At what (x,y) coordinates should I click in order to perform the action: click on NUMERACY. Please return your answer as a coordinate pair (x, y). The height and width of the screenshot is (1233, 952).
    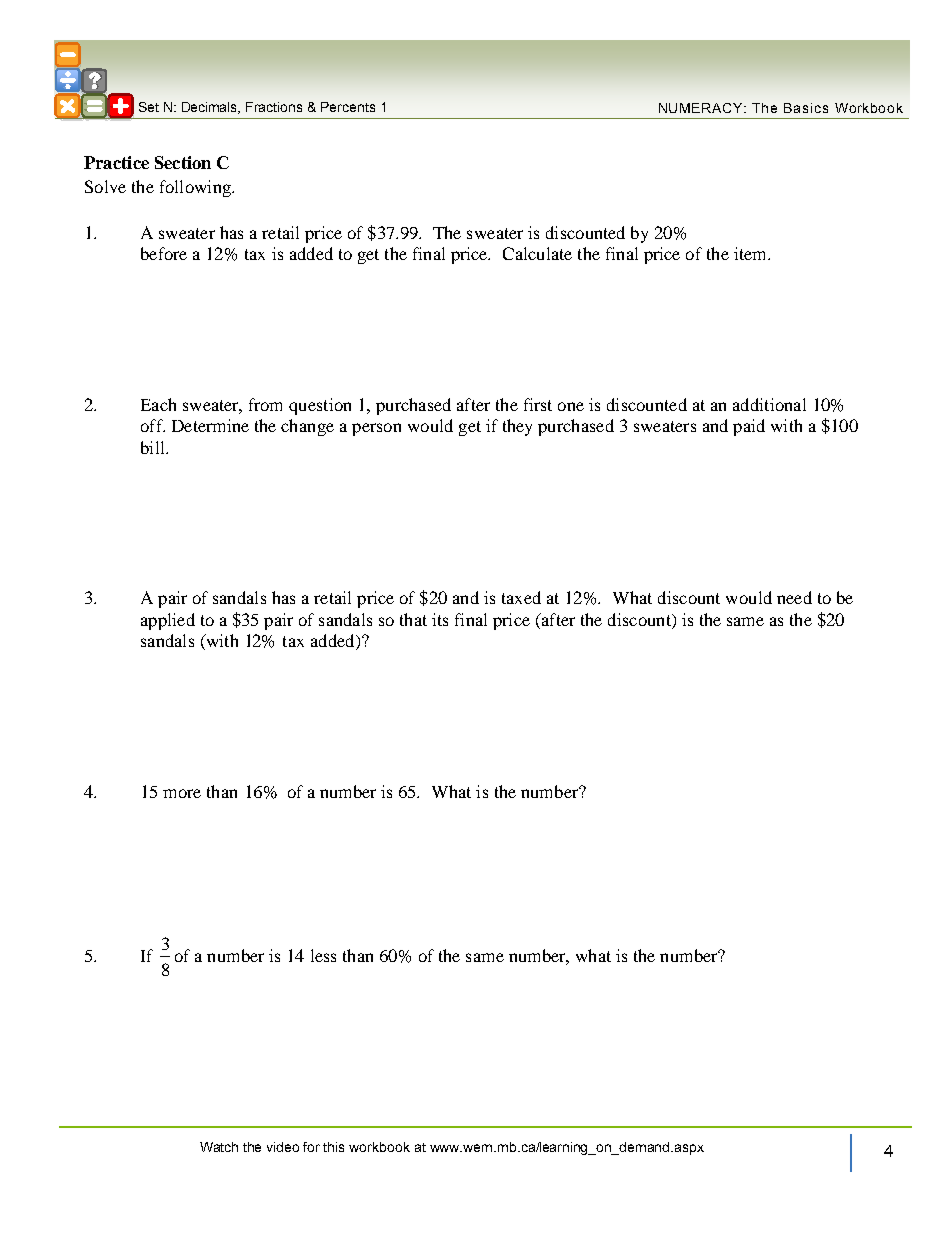
    Looking at the image, I should click on (702, 108).
